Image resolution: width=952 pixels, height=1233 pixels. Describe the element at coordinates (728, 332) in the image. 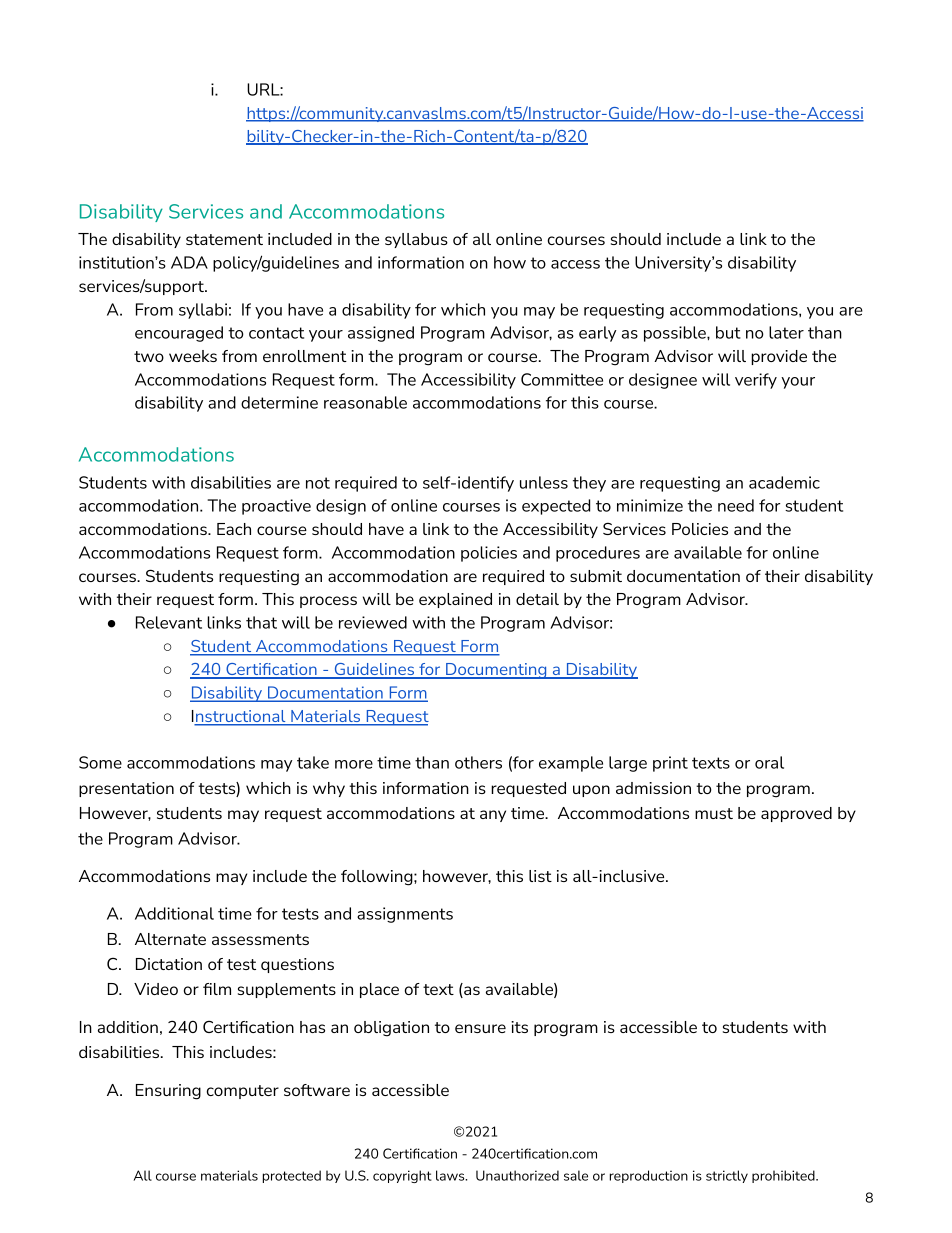

I see `but` at that location.
